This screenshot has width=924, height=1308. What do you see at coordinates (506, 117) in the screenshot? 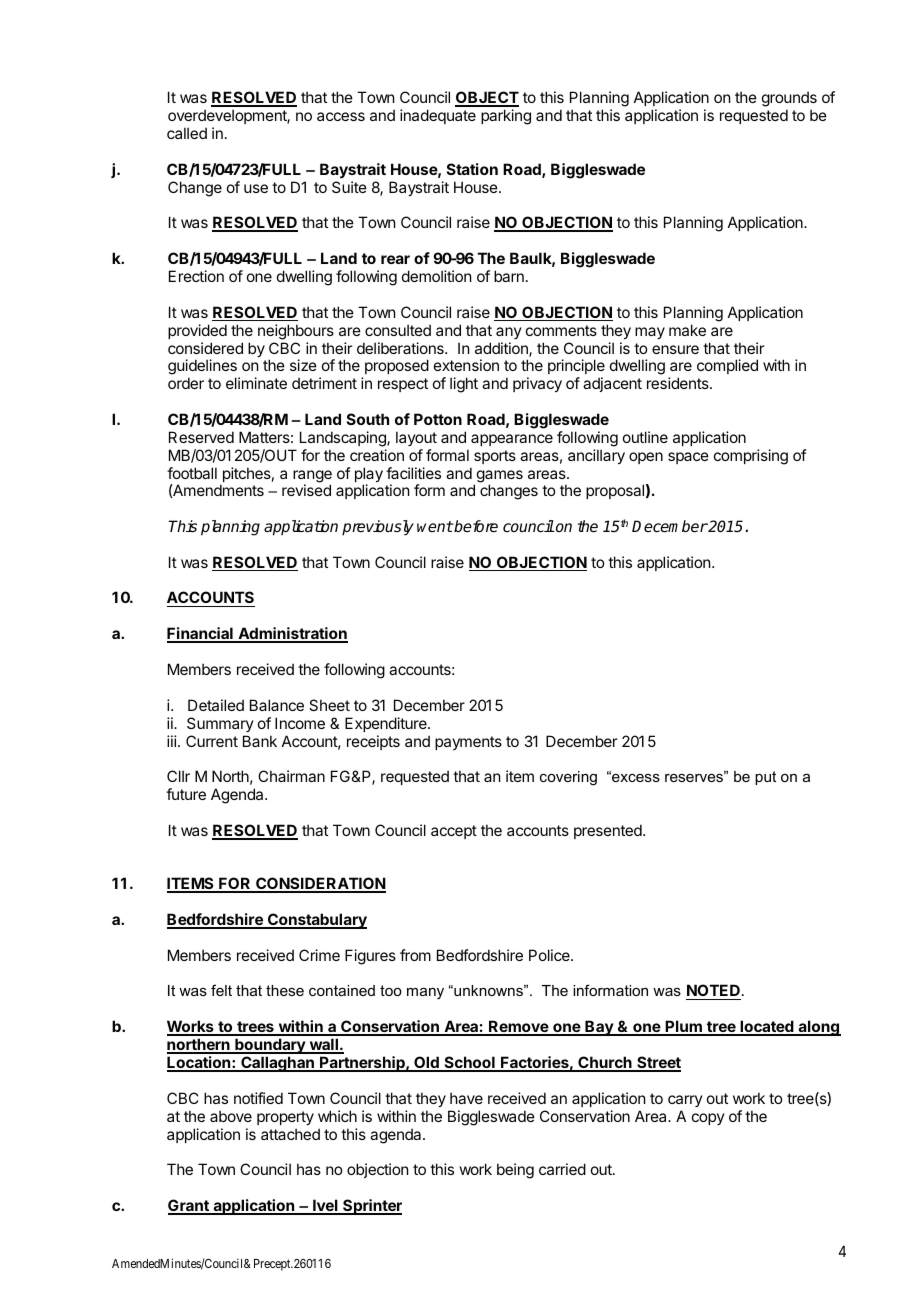
I see `parking` at bounding box center [506, 117].
